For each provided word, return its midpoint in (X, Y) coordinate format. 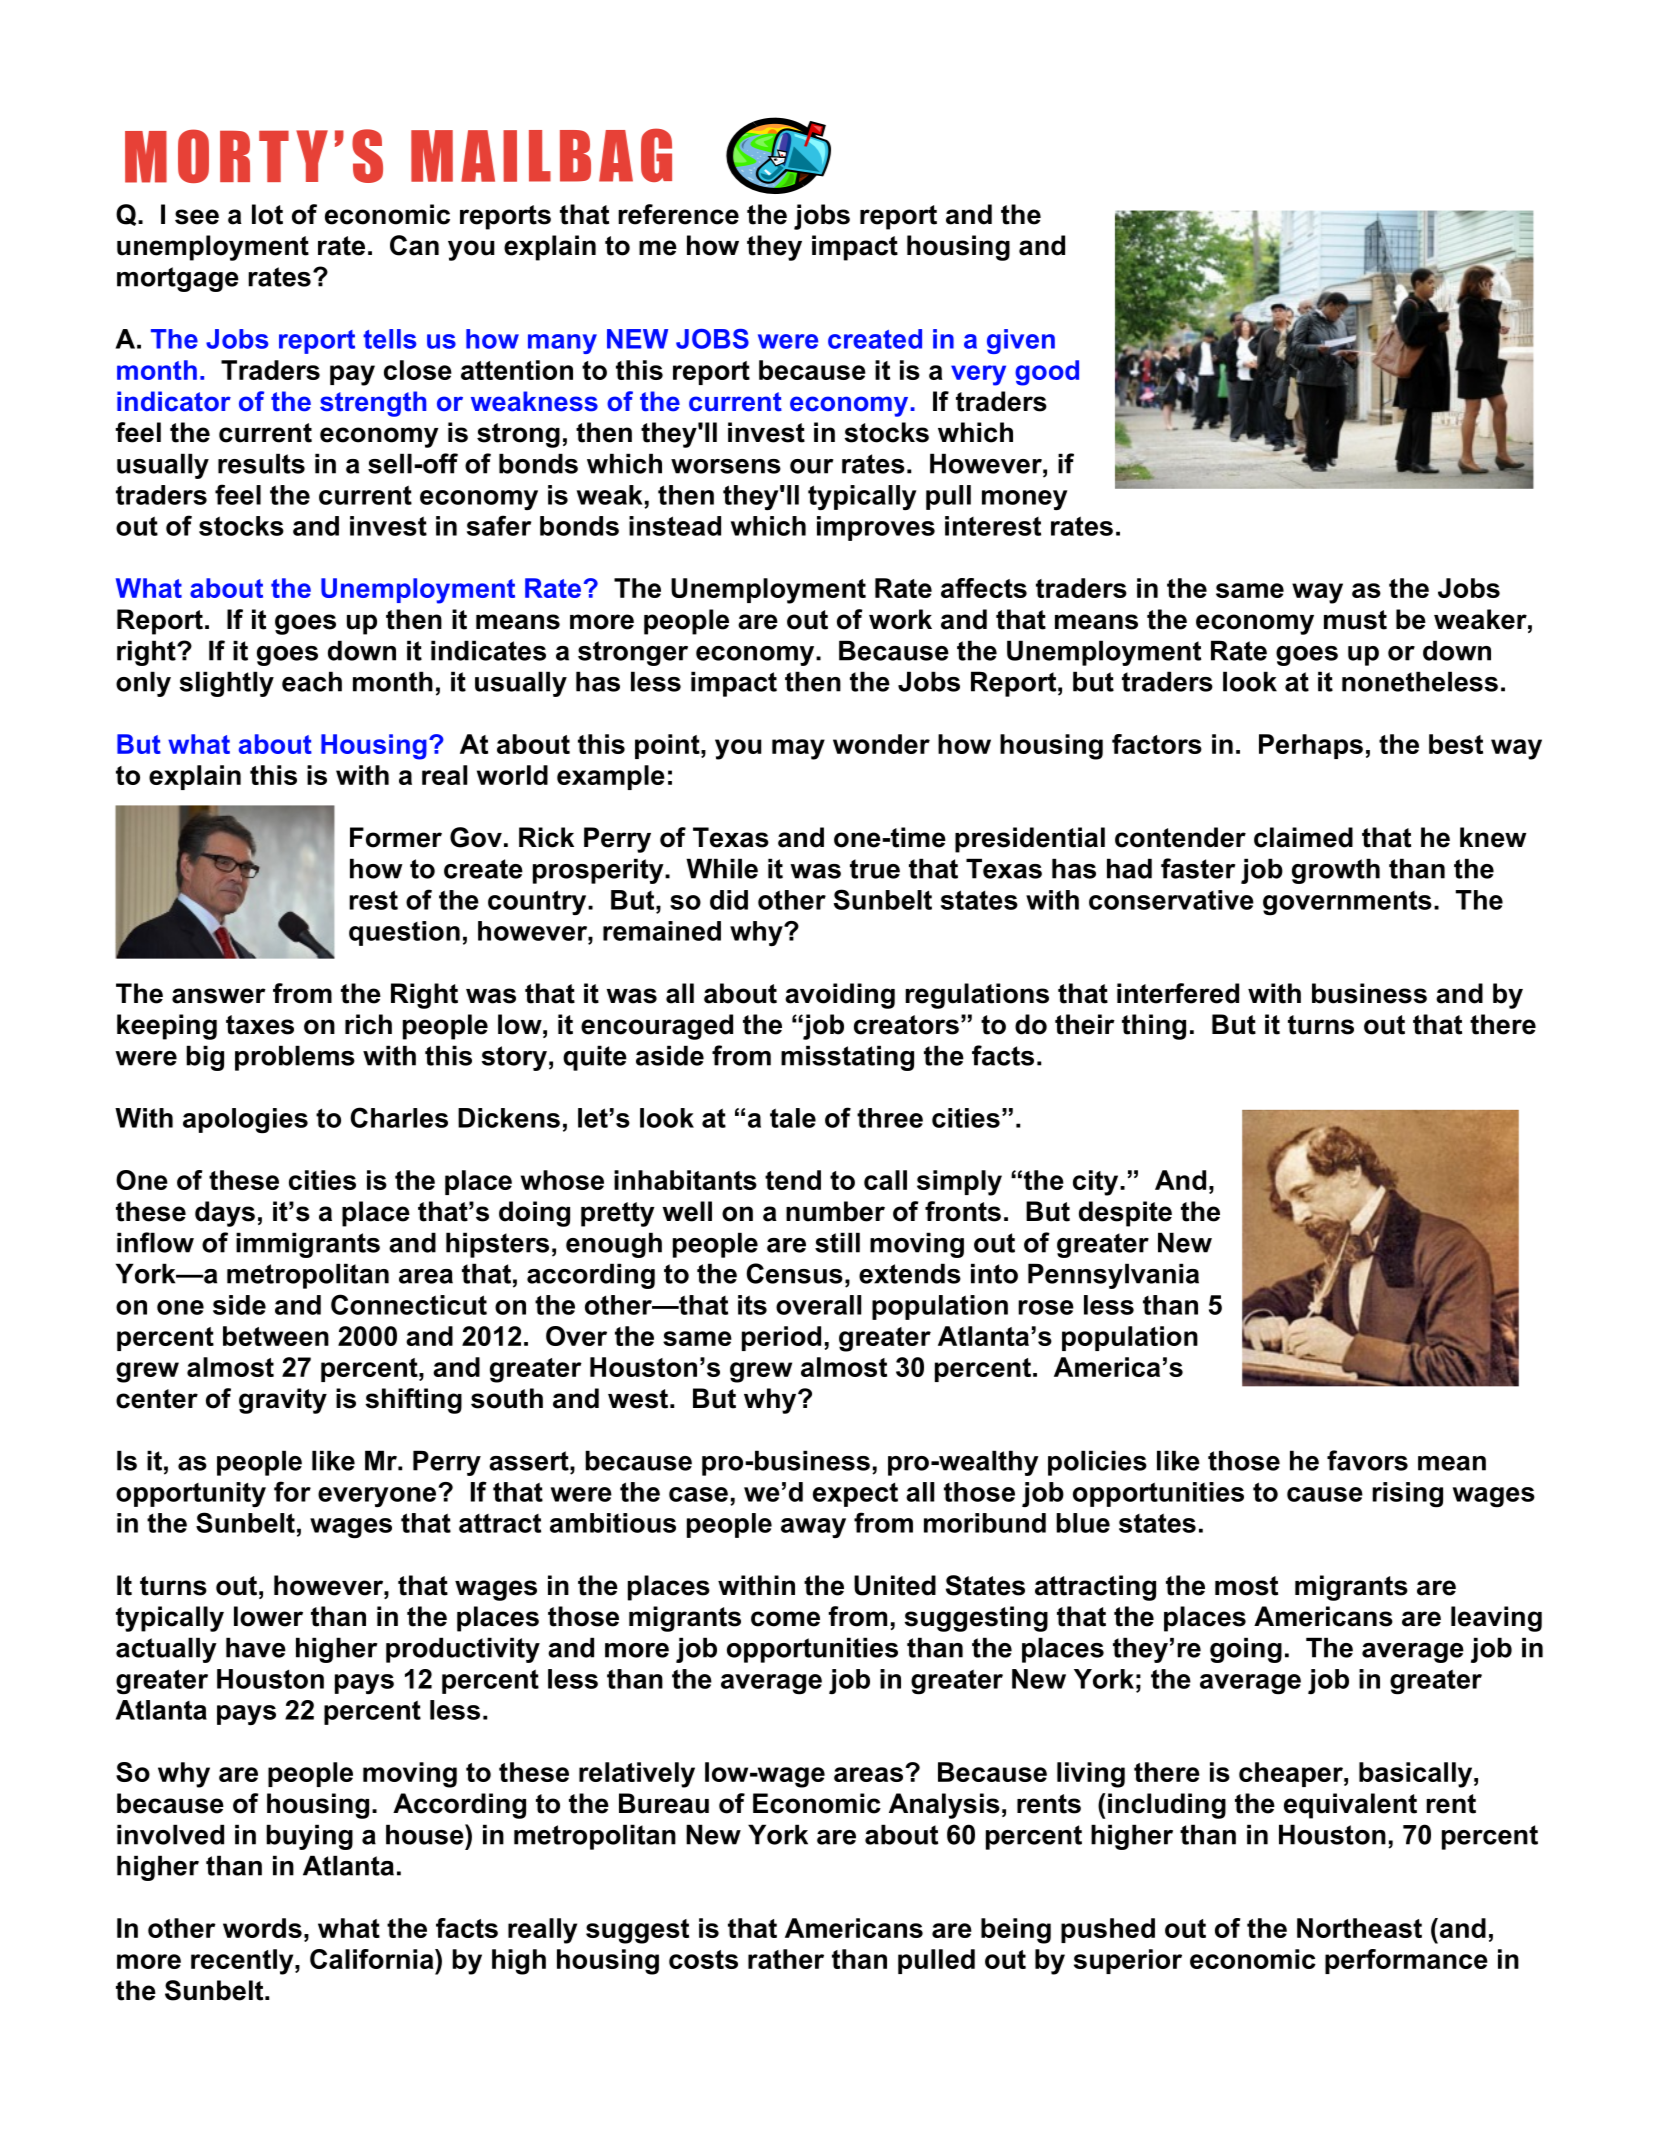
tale (793, 1118)
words (262, 1928)
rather (786, 1959)
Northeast (1359, 1928)
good (1047, 373)
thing (1154, 1027)
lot (267, 214)
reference (678, 214)
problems (295, 1058)
